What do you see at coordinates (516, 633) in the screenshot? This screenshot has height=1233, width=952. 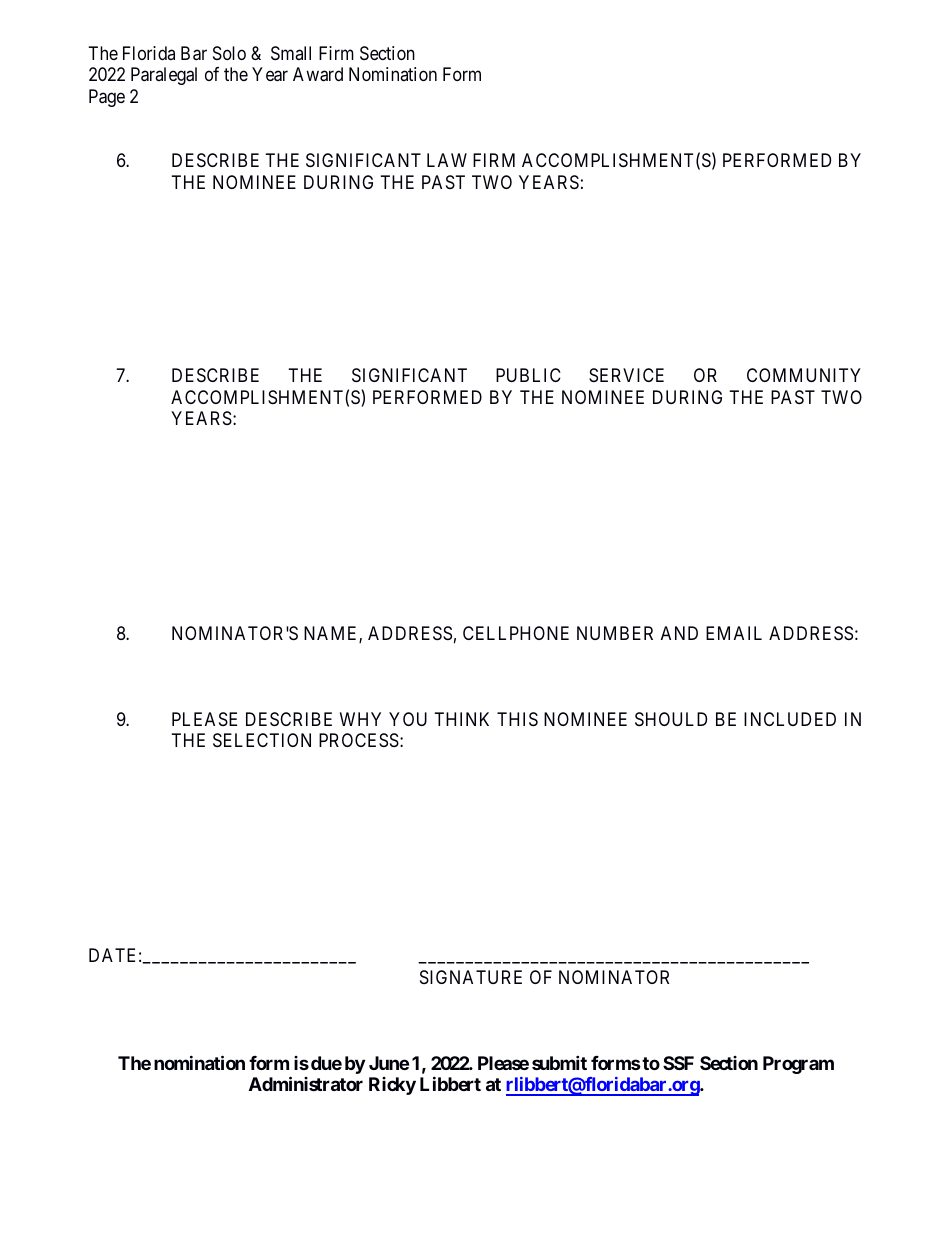 I see `CELLPHONE` at bounding box center [516, 633].
